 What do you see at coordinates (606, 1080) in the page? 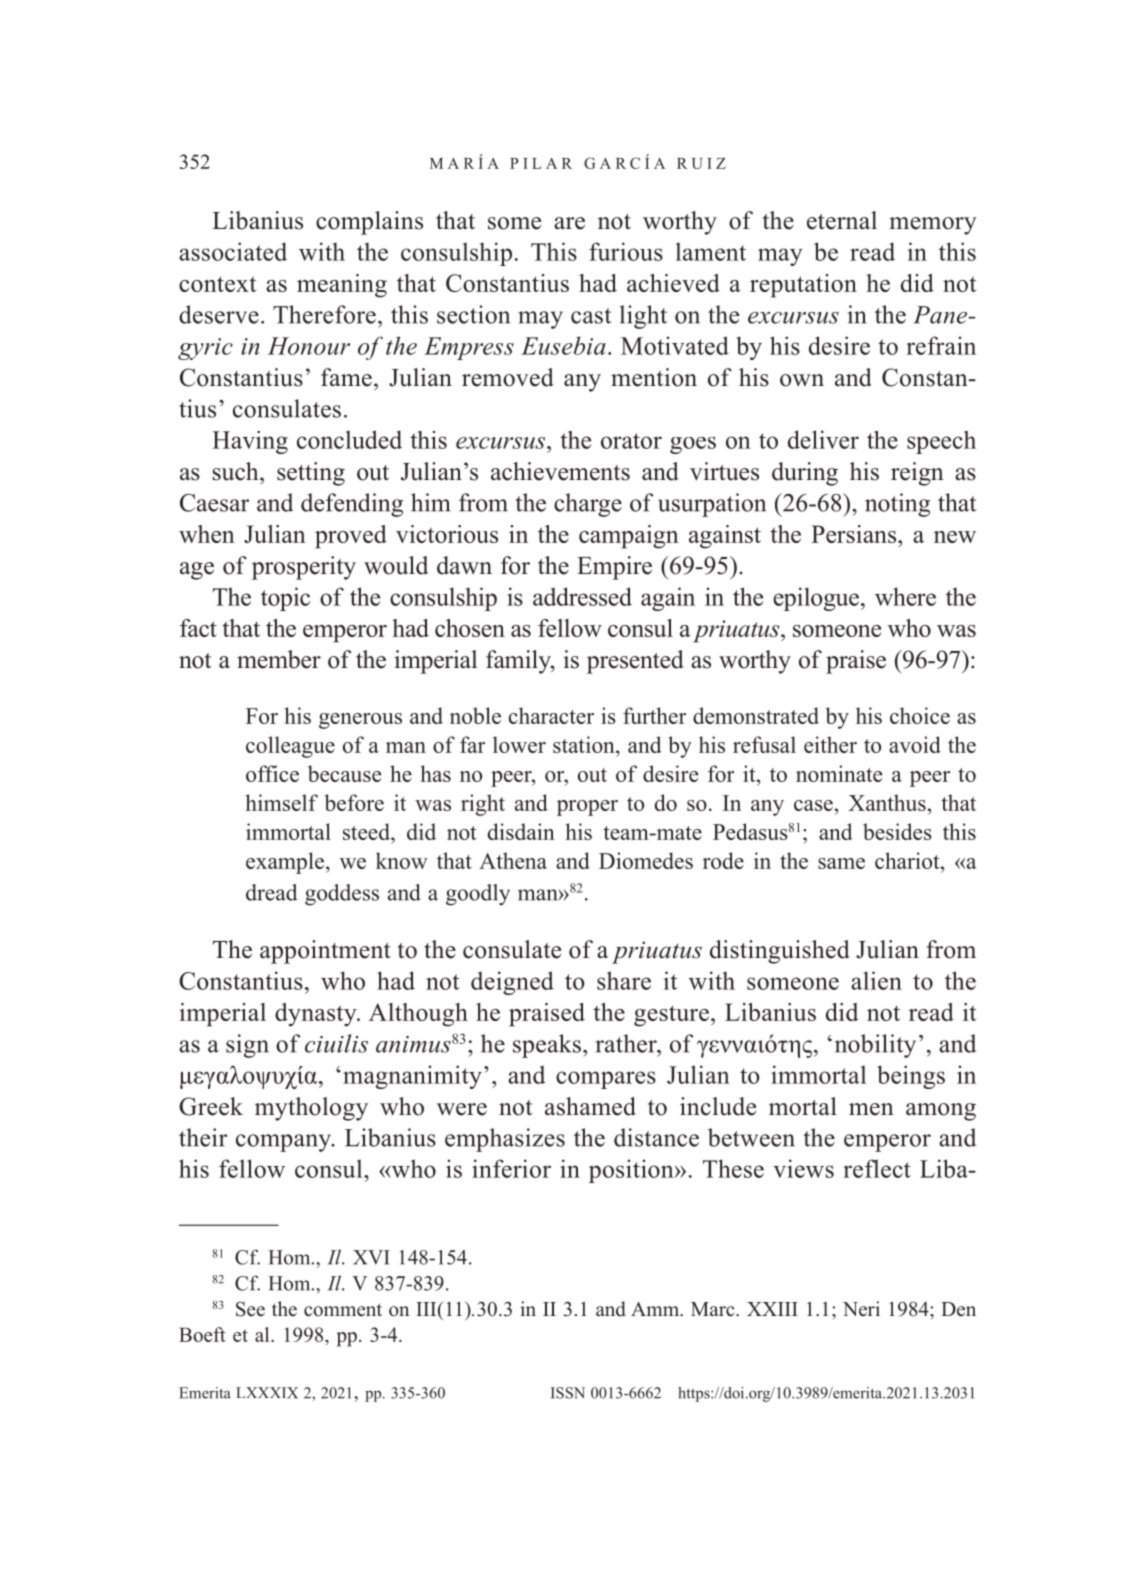
I see `compares` at bounding box center [606, 1080].
